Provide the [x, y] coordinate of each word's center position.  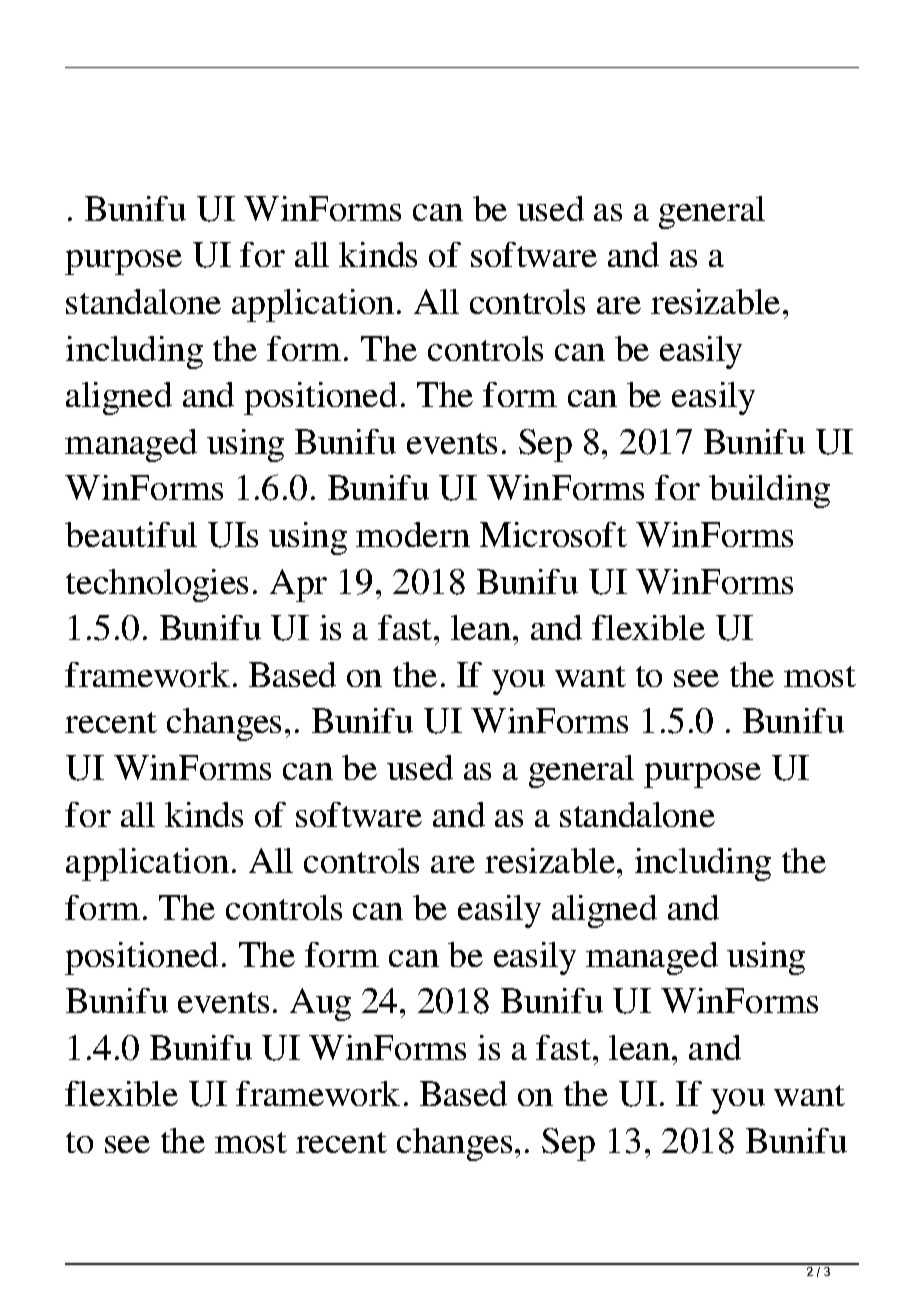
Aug [320, 1004]
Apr [298, 585]
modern [413, 534]
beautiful [131, 534]
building [769, 491]
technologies [157, 585]
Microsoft [553, 534]
